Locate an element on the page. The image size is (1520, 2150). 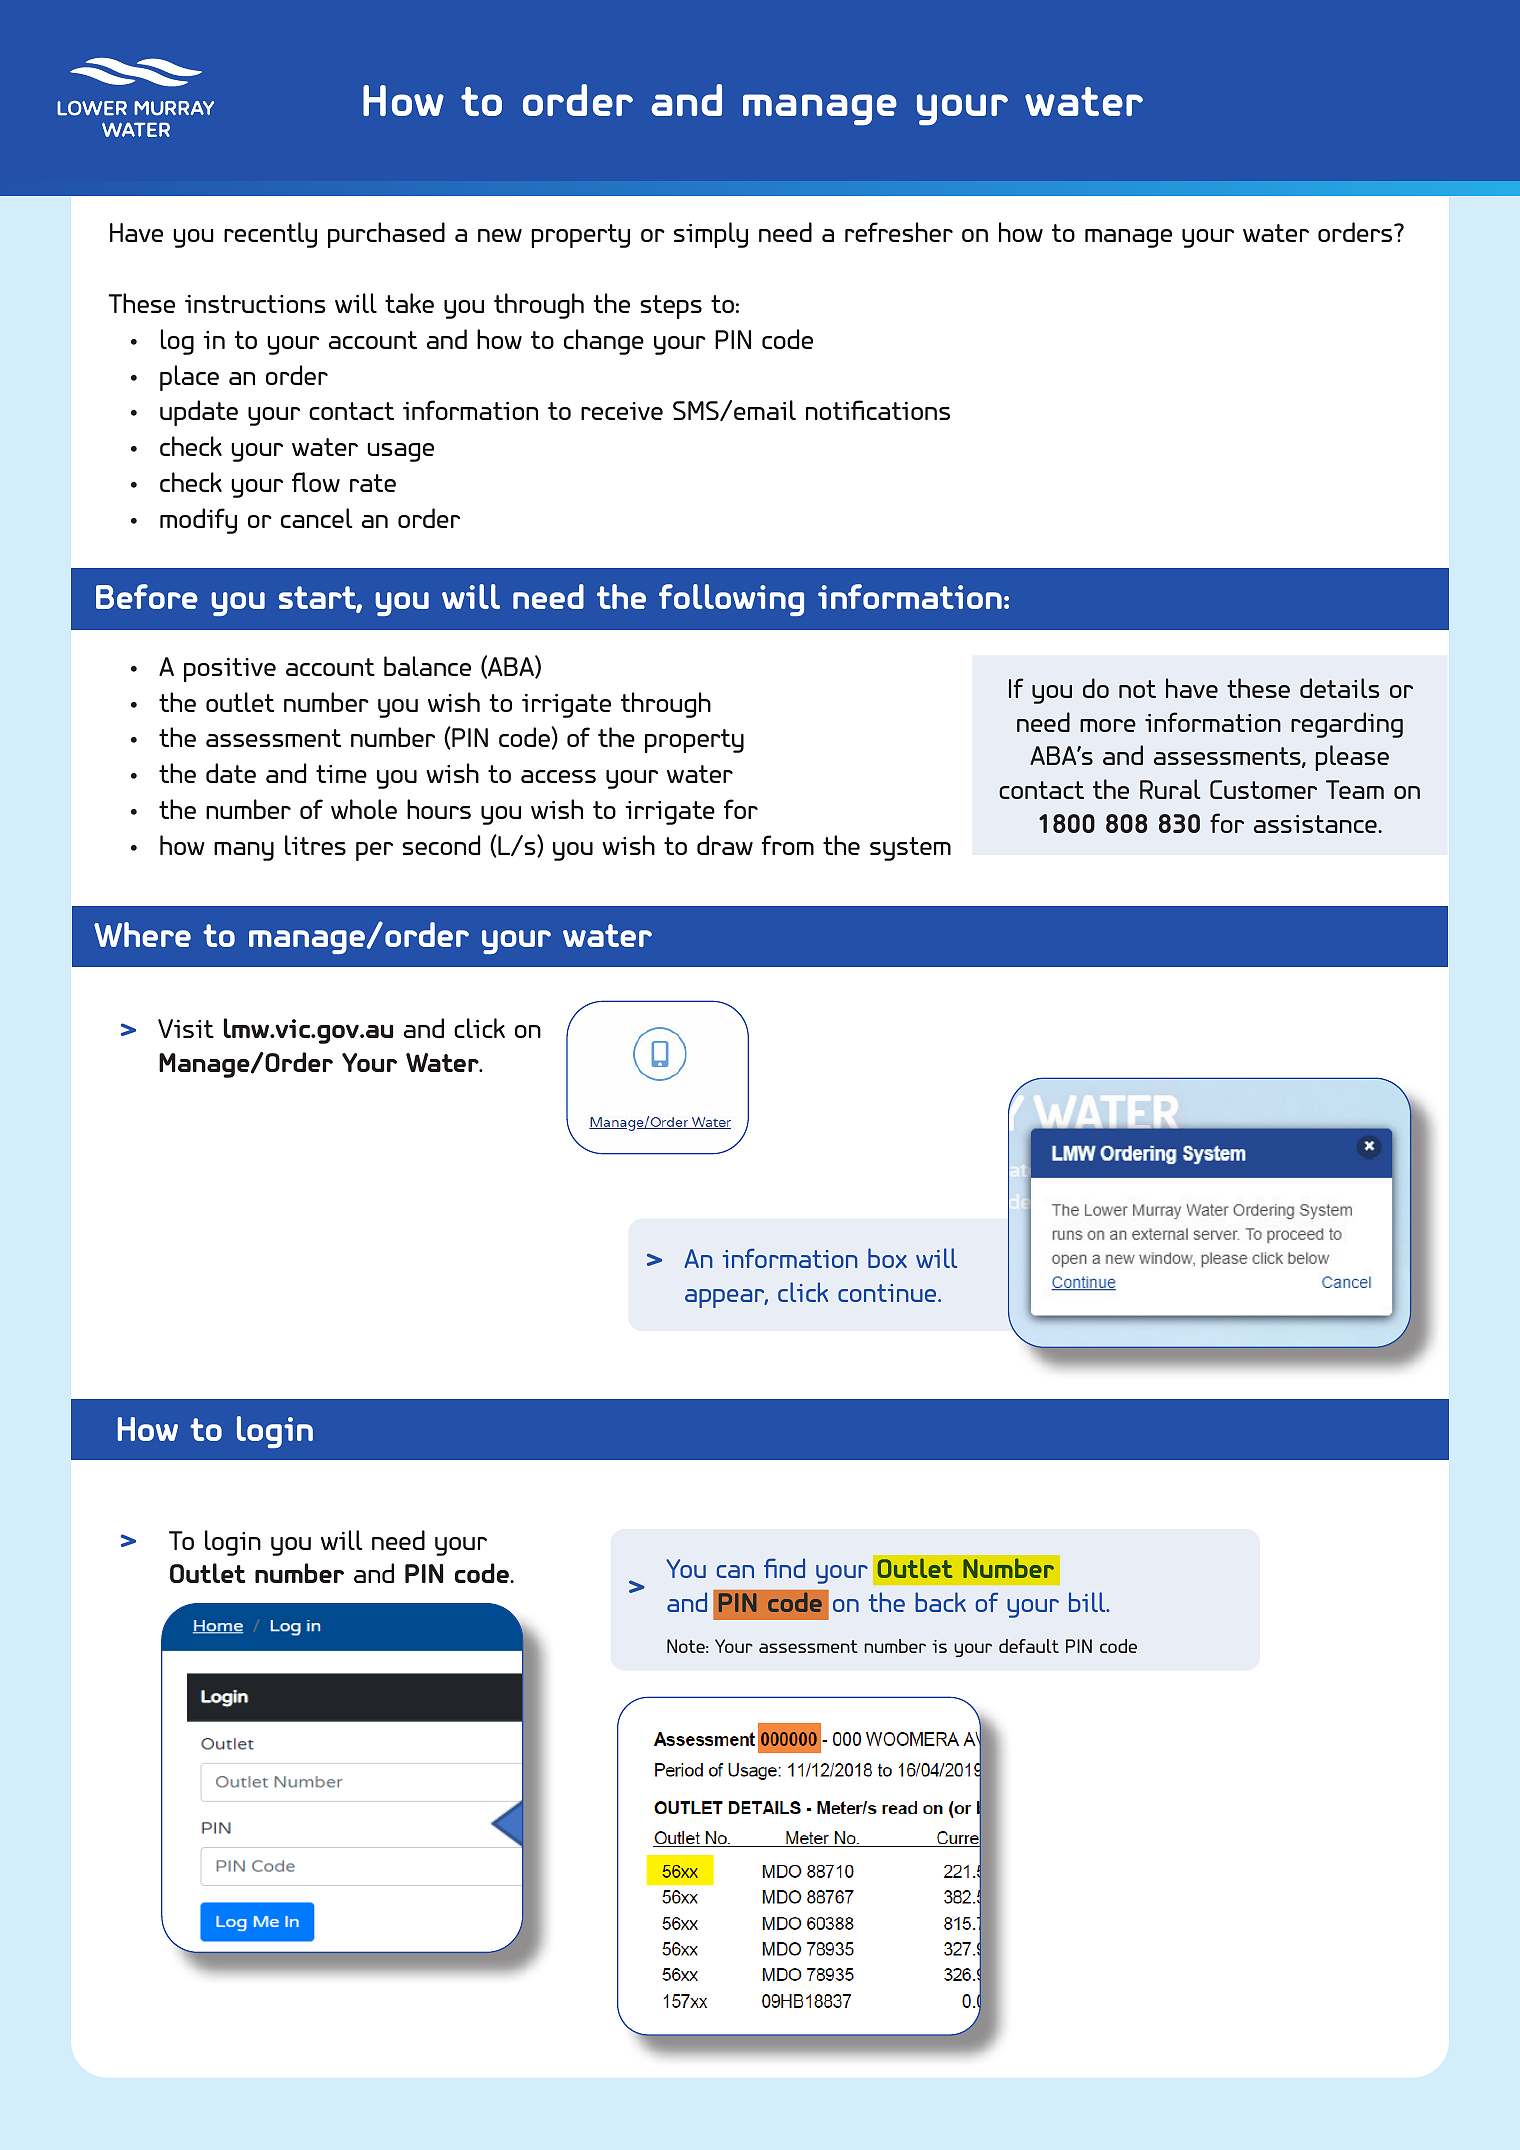
bill is located at coordinates (1088, 1602).
